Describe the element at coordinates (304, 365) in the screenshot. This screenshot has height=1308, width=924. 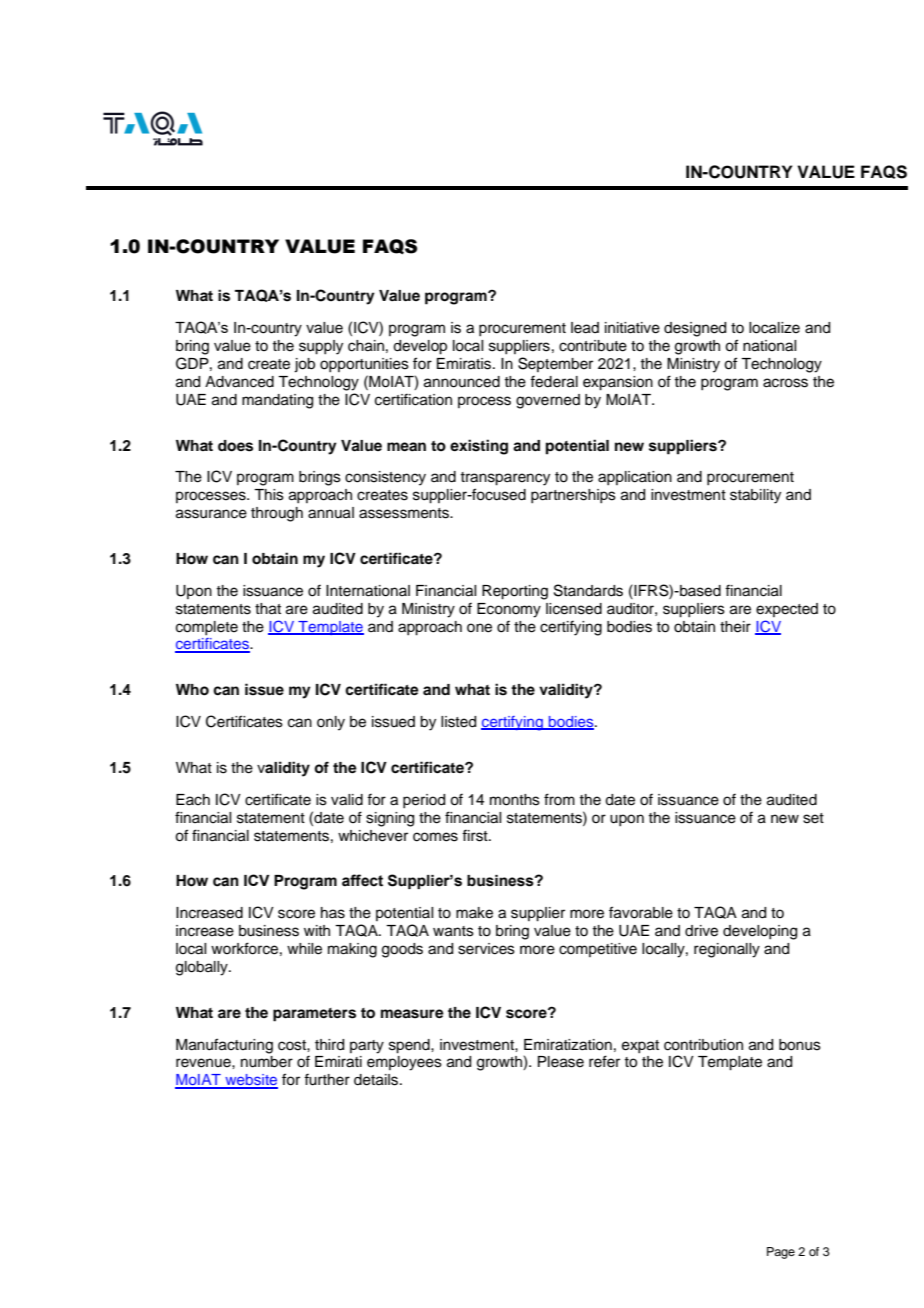
I see `job` at that location.
